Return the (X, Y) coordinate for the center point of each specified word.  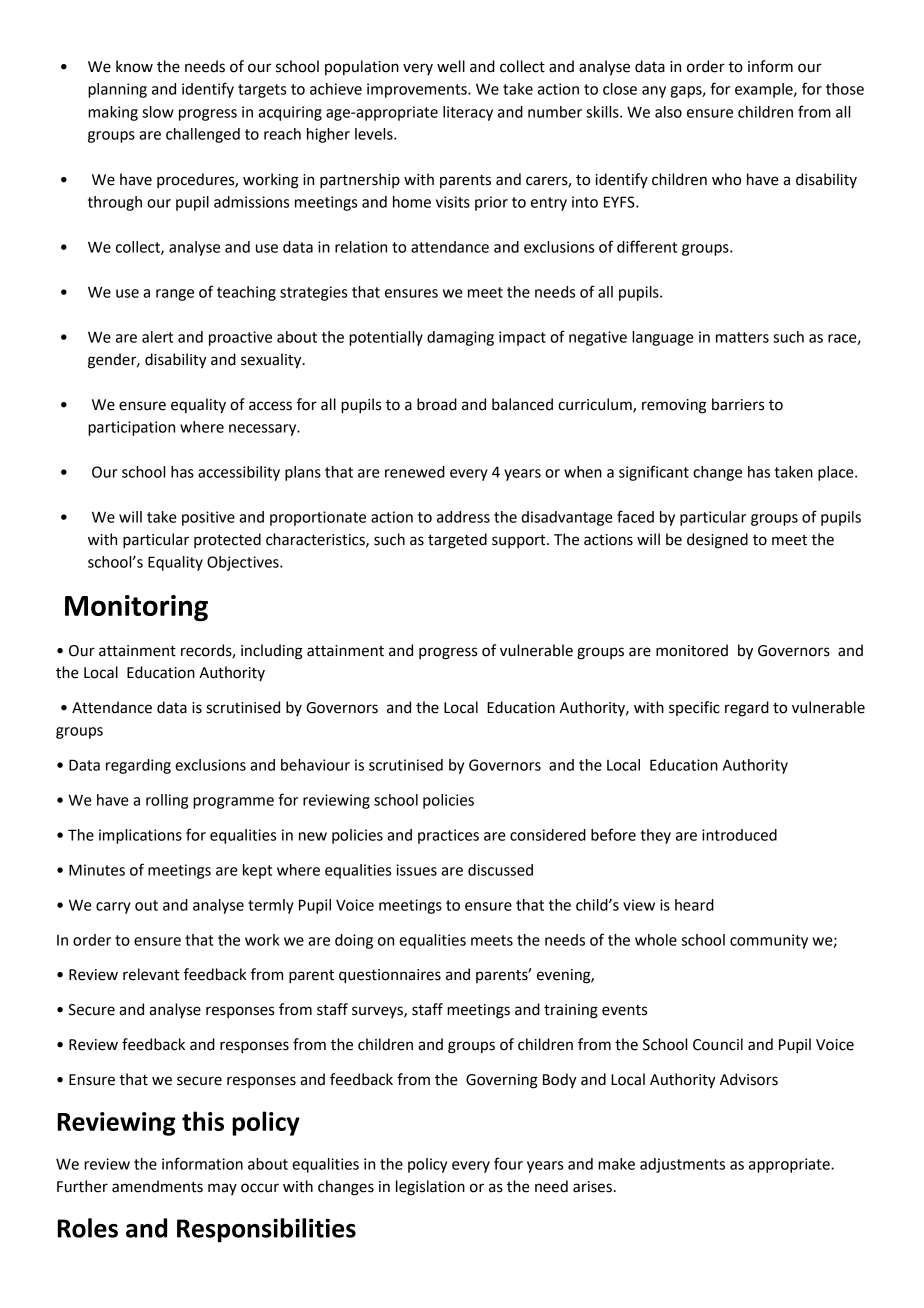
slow (158, 112)
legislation (430, 1188)
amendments (157, 1186)
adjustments (682, 1165)
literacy (468, 113)
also (668, 112)
